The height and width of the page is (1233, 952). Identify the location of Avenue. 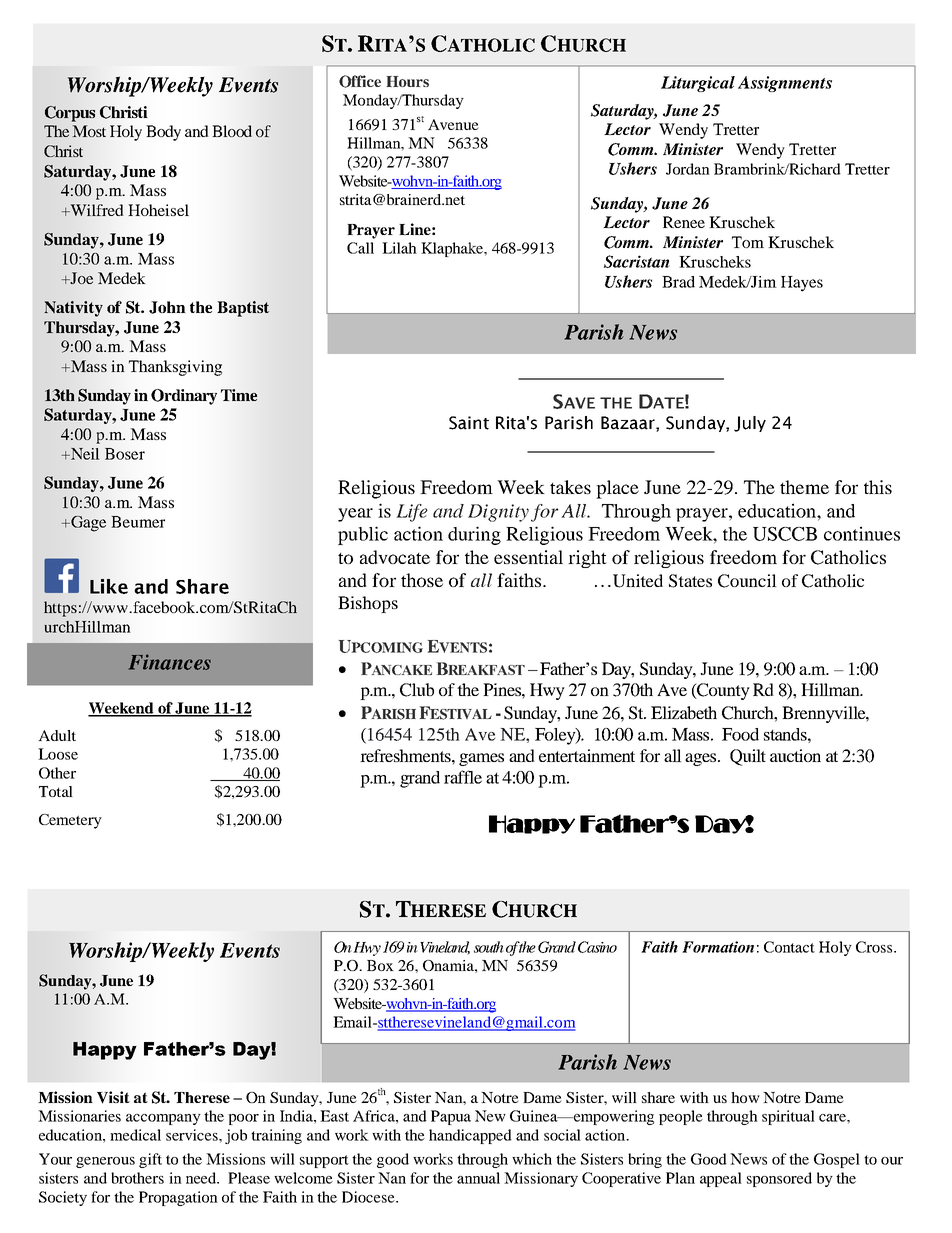
(453, 124).
